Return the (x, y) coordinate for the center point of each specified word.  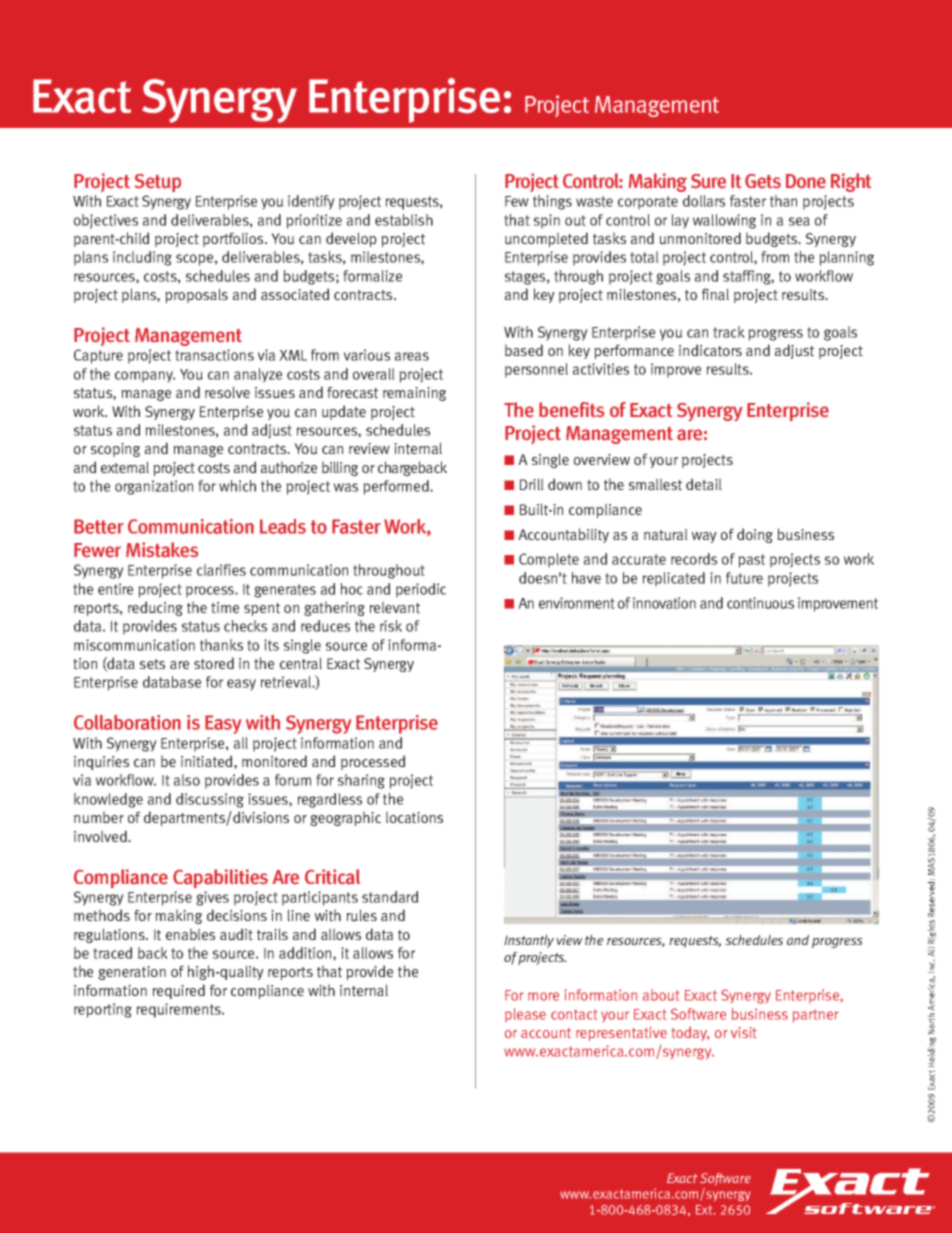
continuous (760, 603)
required (179, 991)
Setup (158, 183)
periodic (421, 590)
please (525, 1015)
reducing (155, 608)
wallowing (724, 221)
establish (404, 220)
